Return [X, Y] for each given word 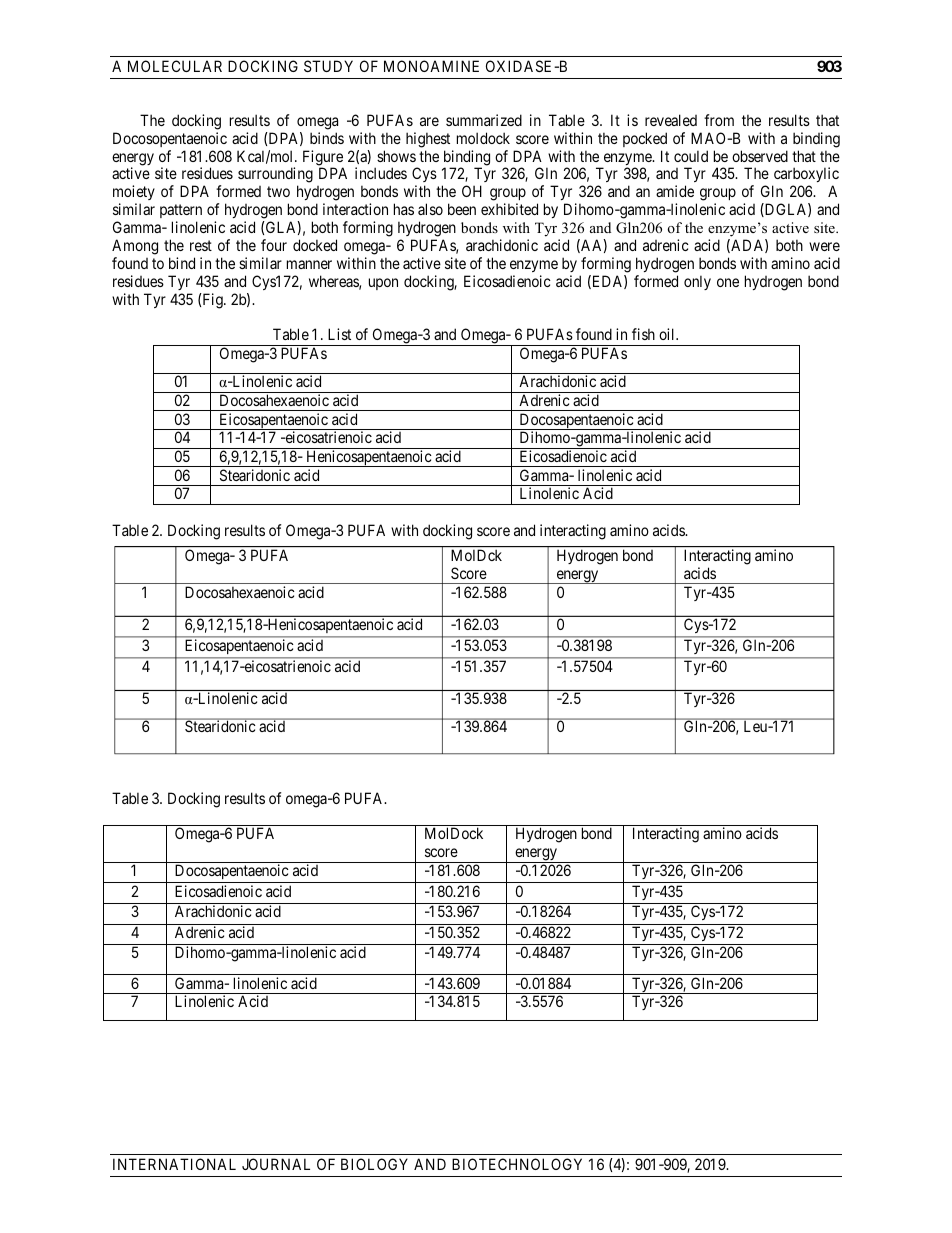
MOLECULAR [175, 66]
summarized [484, 120]
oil [668, 334]
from [719, 120]
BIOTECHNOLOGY [517, 1164]
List [339, 334]
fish [643, 334]
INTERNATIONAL [174, 1164]
